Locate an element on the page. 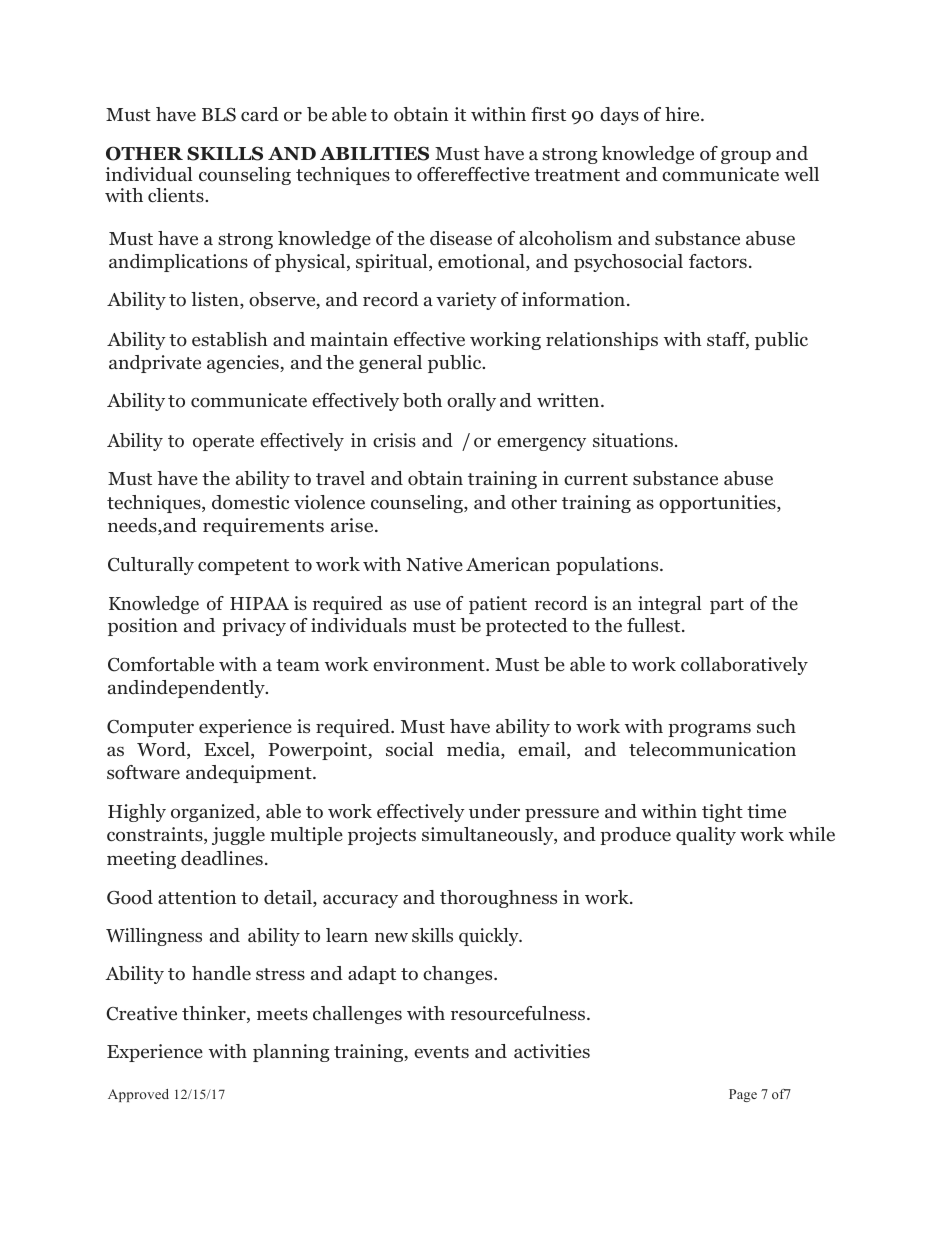  planning is located at coordinates (291, 1053).
